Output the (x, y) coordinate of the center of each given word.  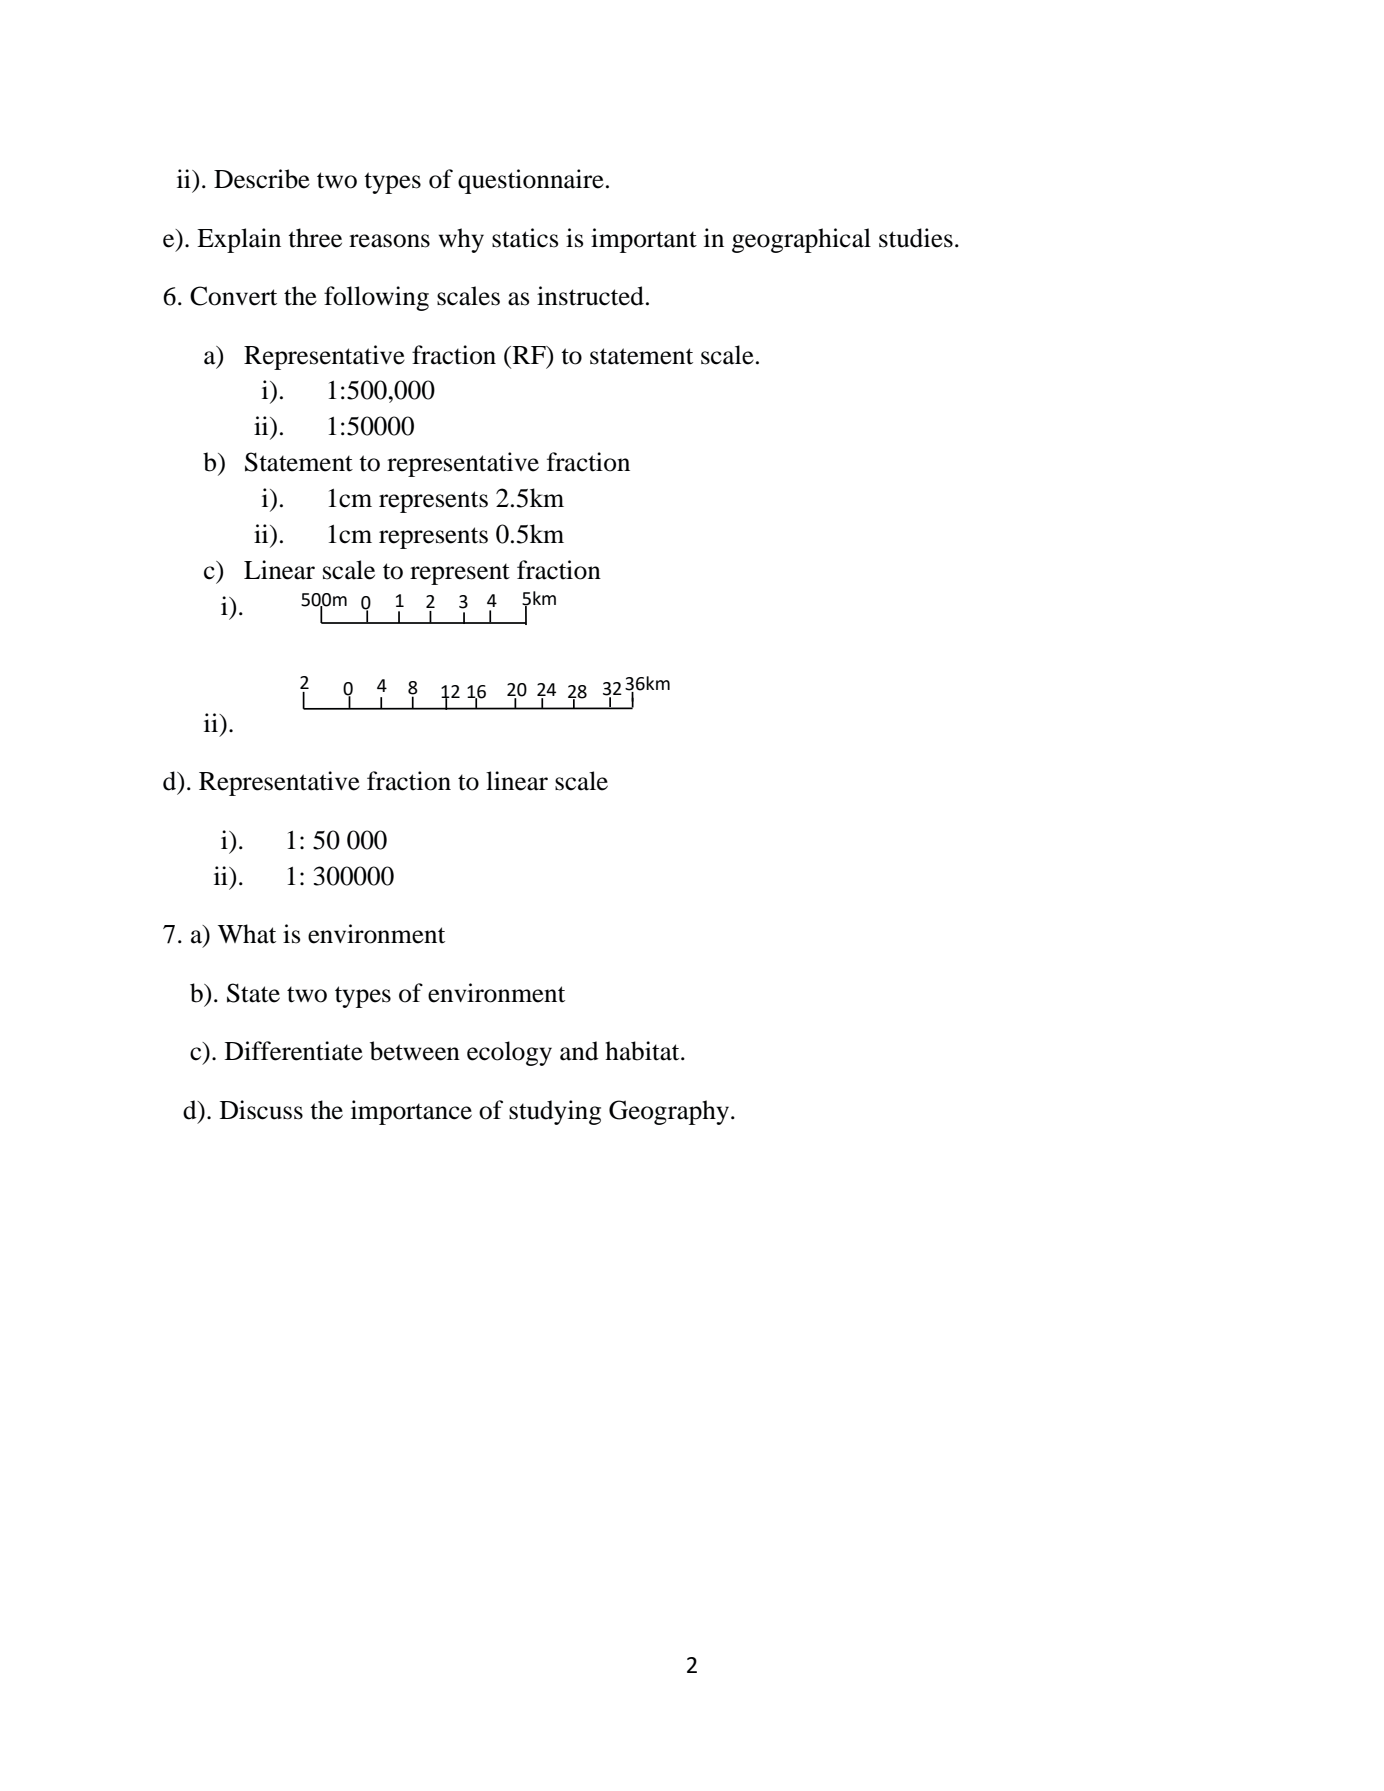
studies (916, 238)
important (644, 240)
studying (555, 1112)
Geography (669, 1112)
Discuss (261, 1110)
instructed (590, 296)
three (315, 238)
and (579, 1051)
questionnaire (531, 181)
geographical (801, 240)
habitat (643, 1051)
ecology (509, 1053)
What (247, 934)
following (376, 298)
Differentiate (294, 1051)
